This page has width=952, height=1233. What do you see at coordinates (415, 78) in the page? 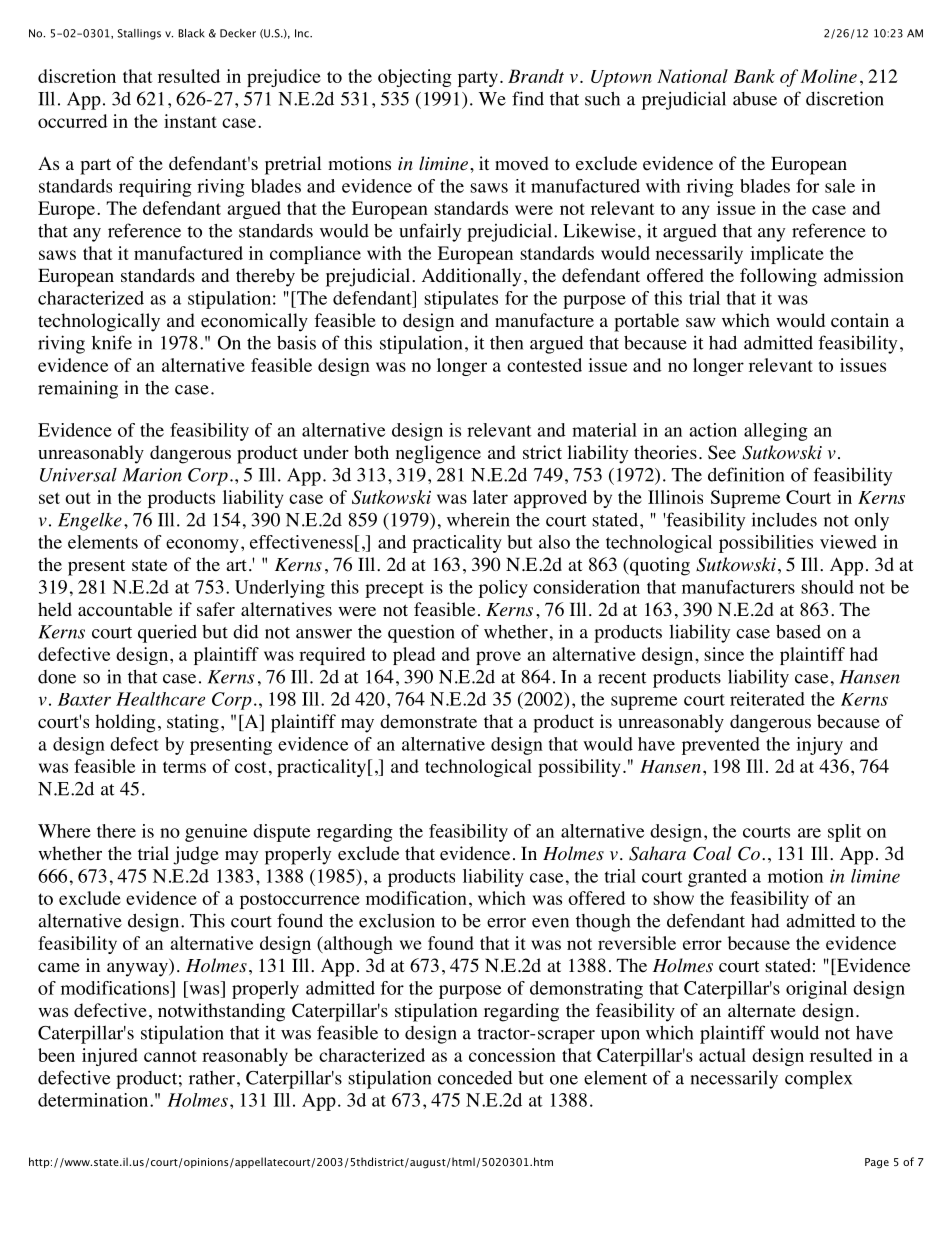
I see `objecting` at bounding box center [415, 78].
